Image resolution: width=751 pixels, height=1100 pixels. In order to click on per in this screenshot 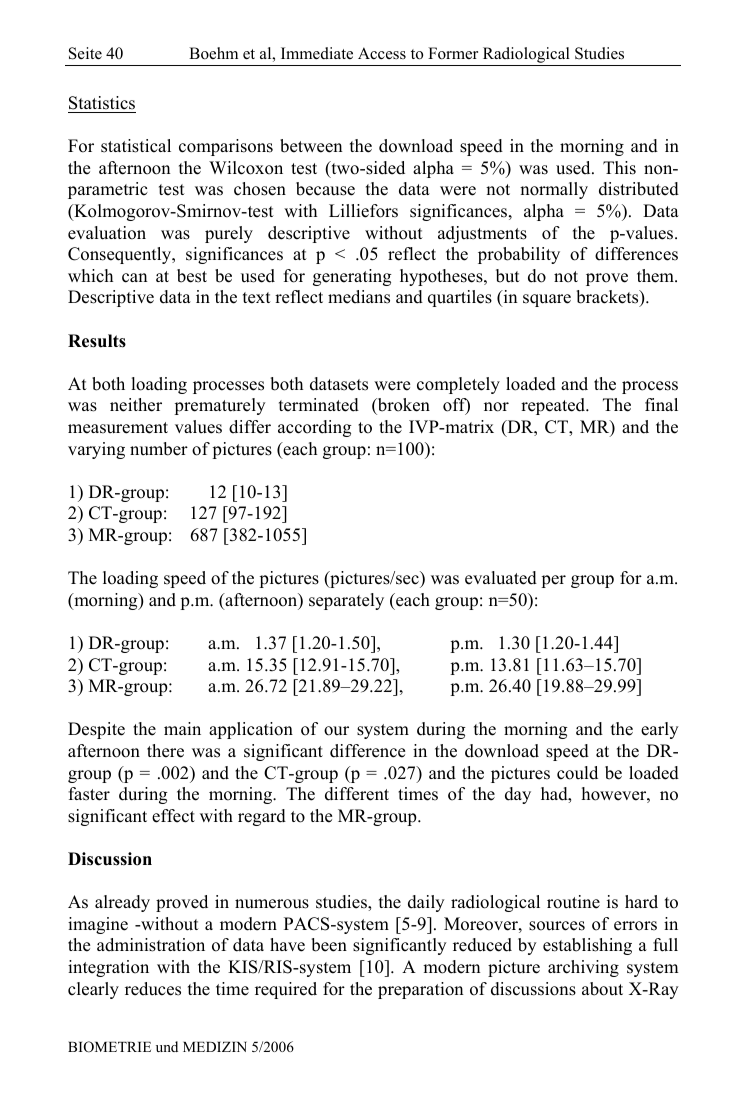, I will do `click(553, 581)`.
